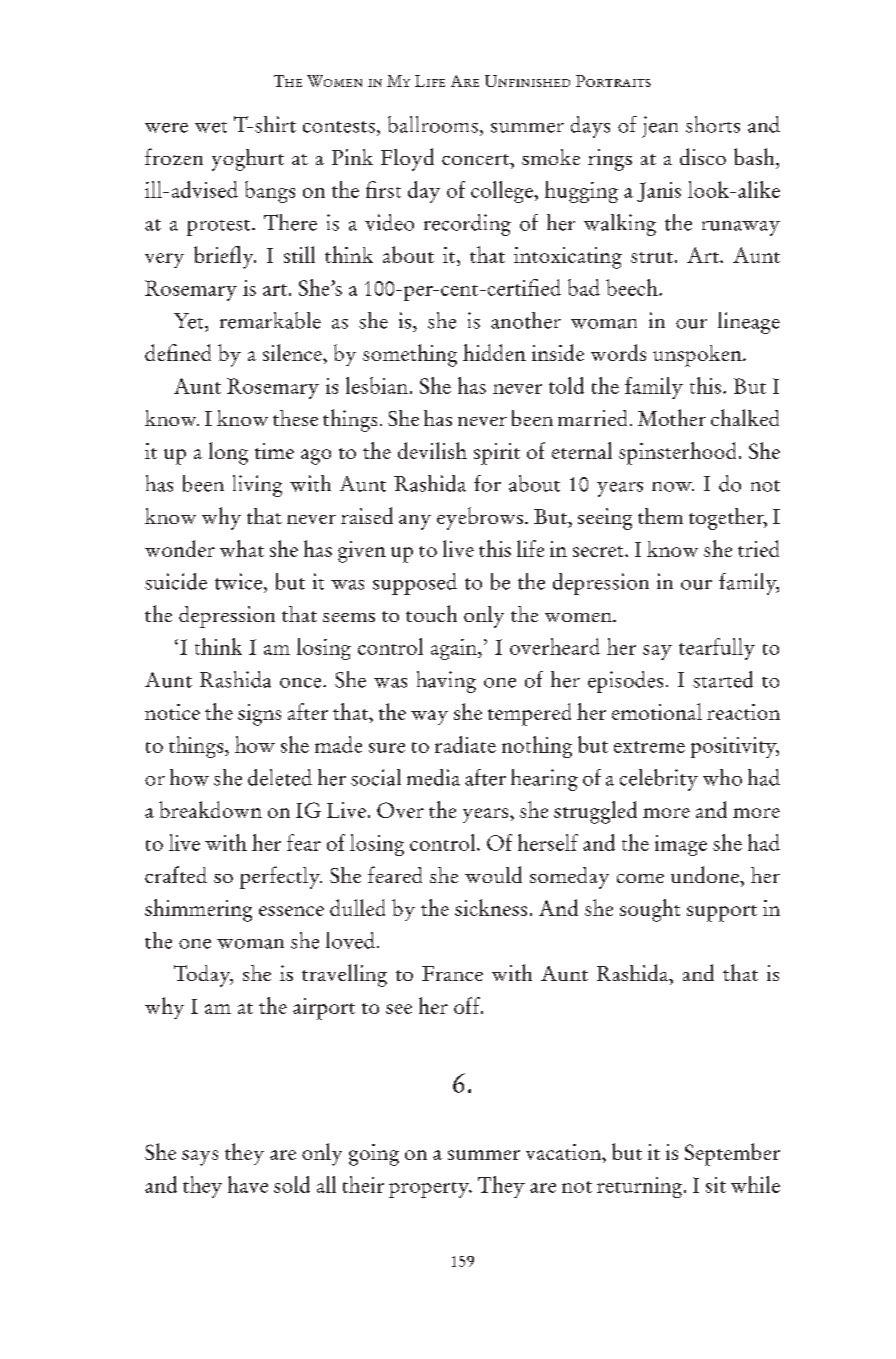 The height and width of the document is (1359, 896). Describe the element at coordinates (430, 1190) in the document. I see `property` at that location.
